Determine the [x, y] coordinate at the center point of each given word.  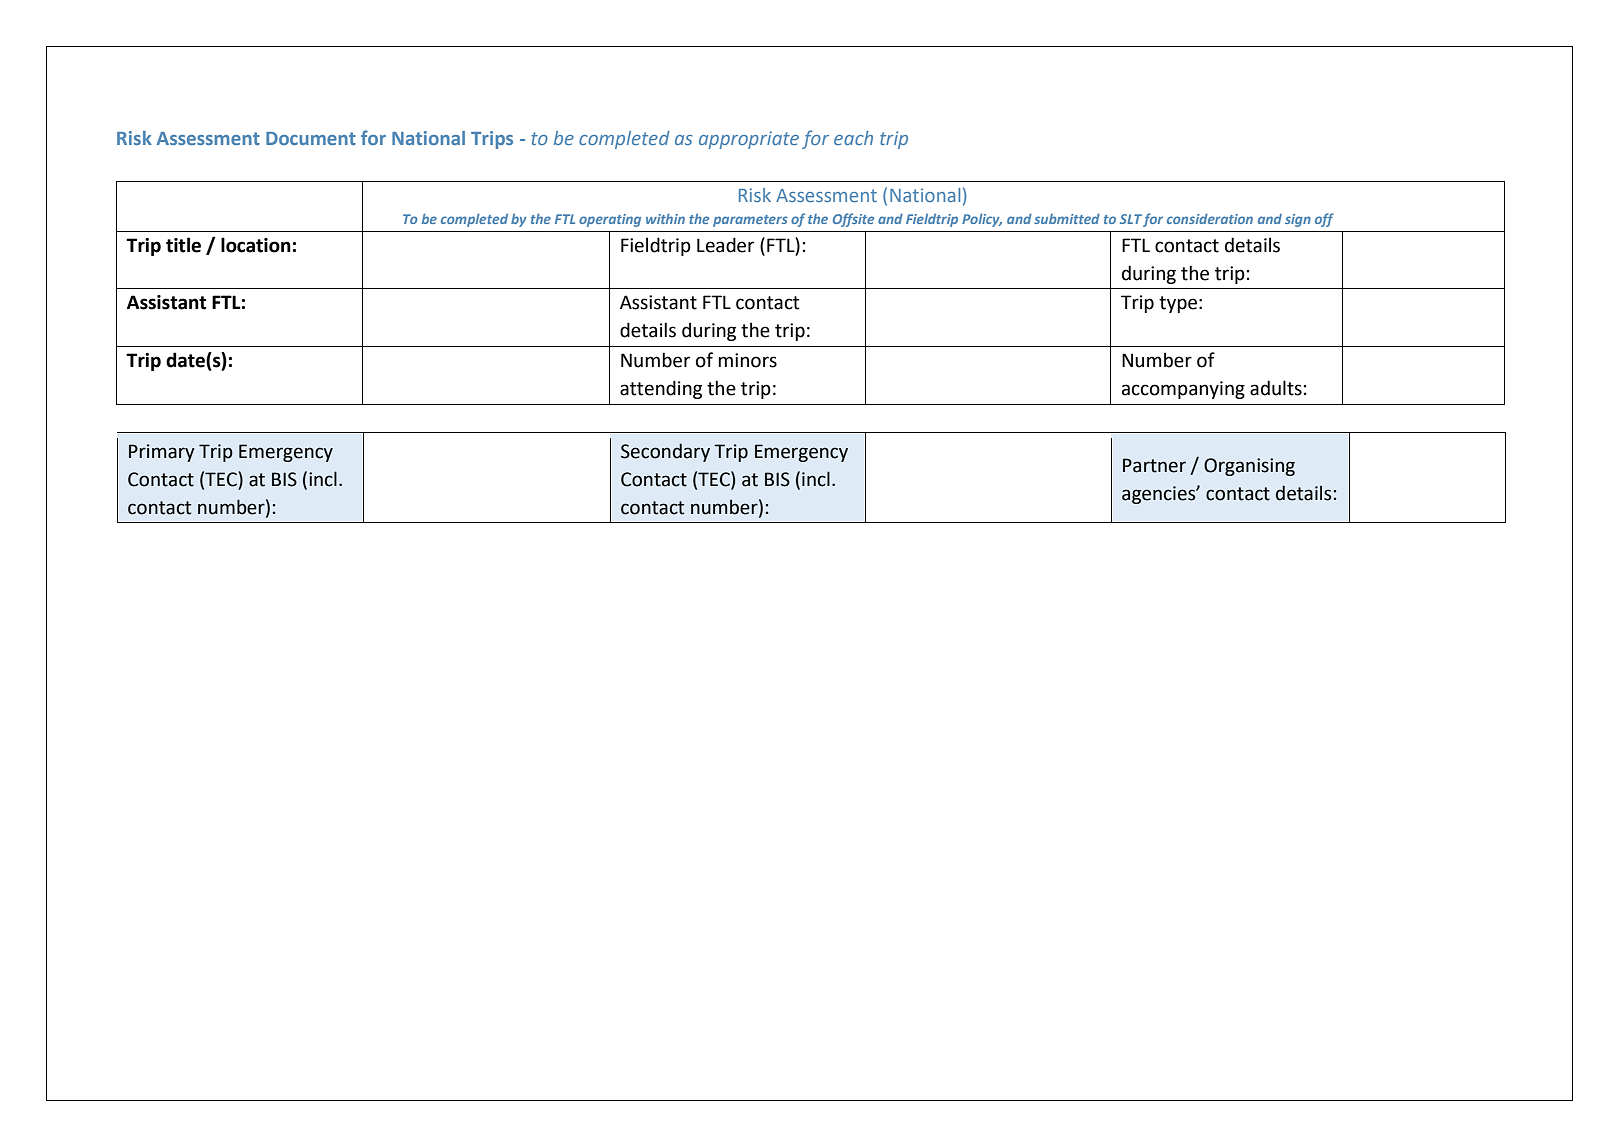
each [853, 138]
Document [311, 138]
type [1178, 304]
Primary [162, 453]
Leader [725, 245]
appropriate [749, 140]
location [256, 245]
